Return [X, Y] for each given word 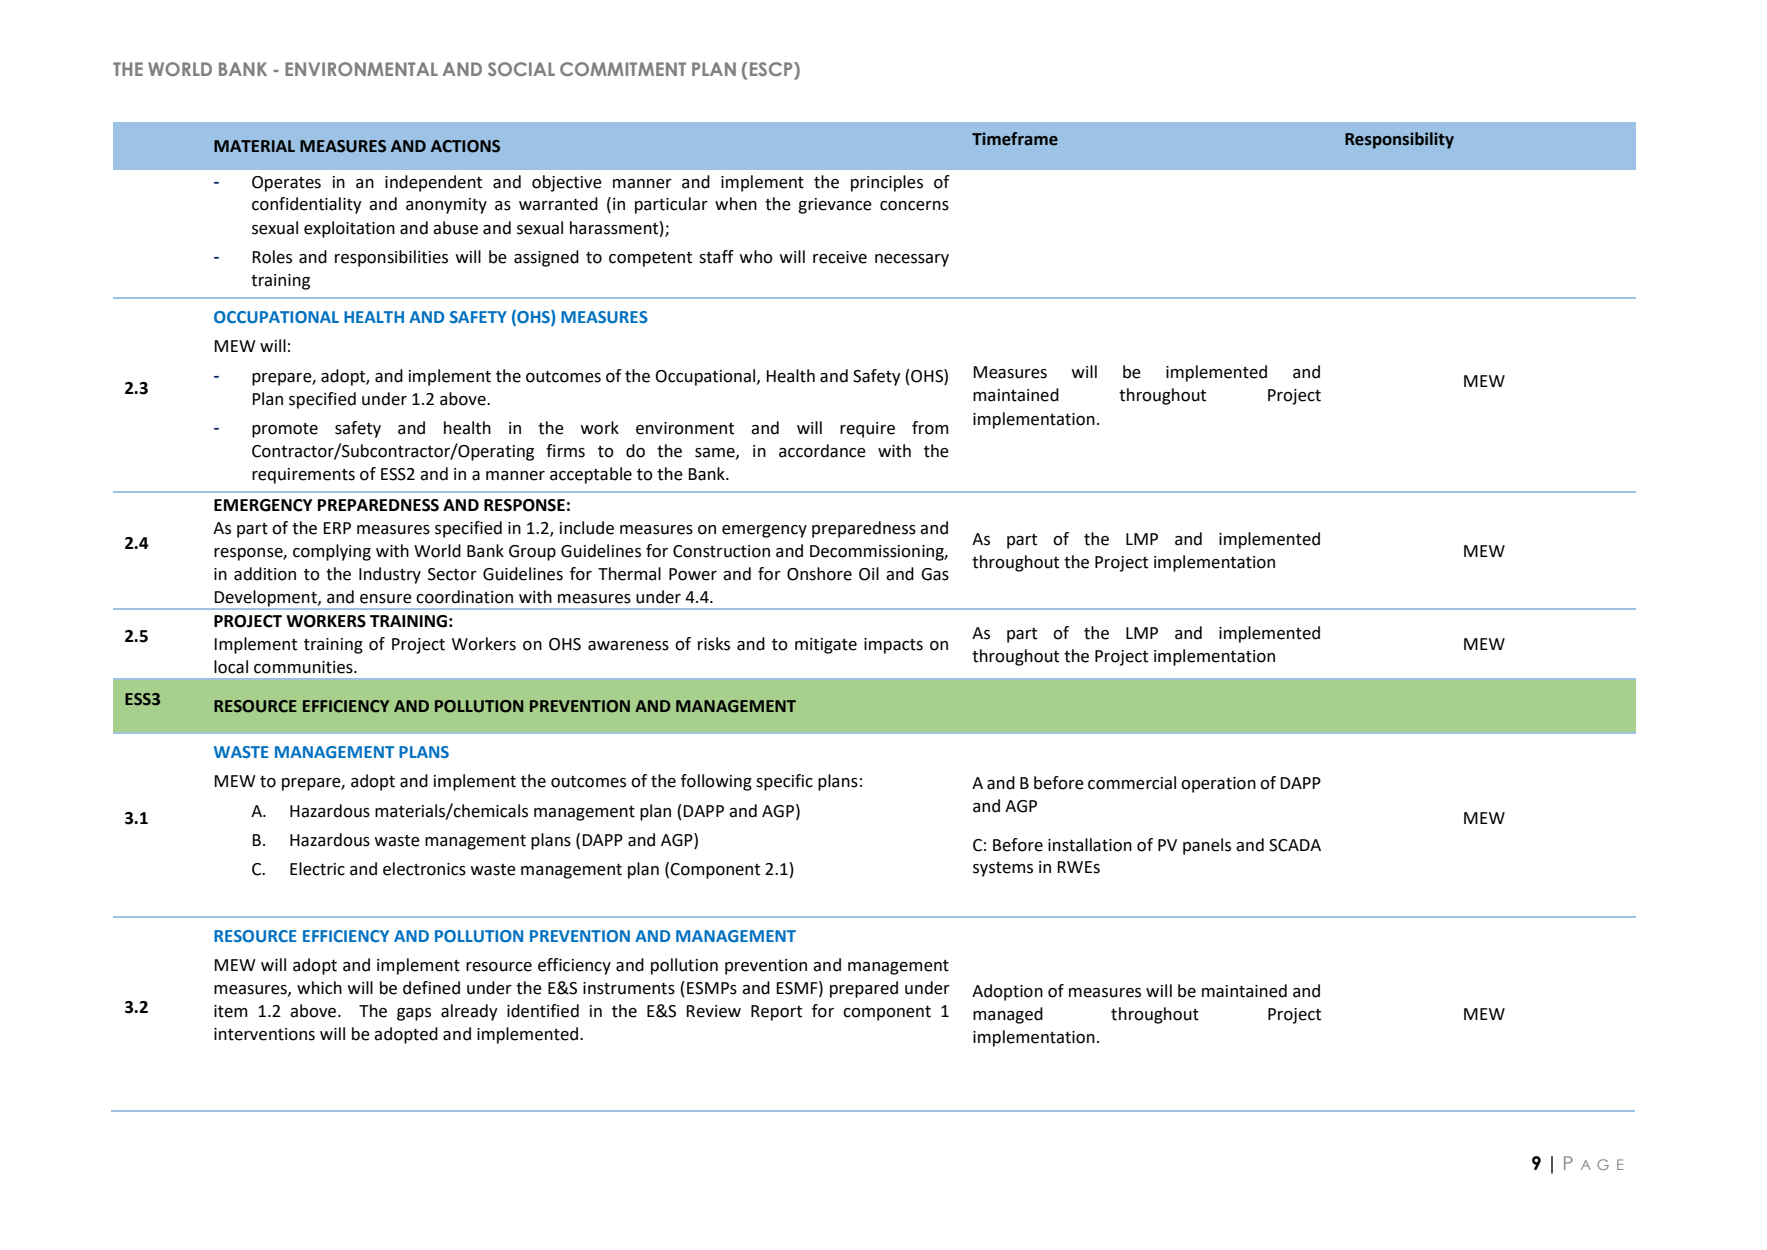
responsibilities [391, 258]
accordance [822, 451]
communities [304, 667]
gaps [414, 1014]
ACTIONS [465, 146]
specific [784, 782]
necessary [912, 260]
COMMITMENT [623, 69]
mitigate [826, 646]
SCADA [1295, 845]
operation [1218, 785]
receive [840, 257]
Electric [317, 869]
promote [285, 430]
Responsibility [1399, 140]
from [930, 428]
